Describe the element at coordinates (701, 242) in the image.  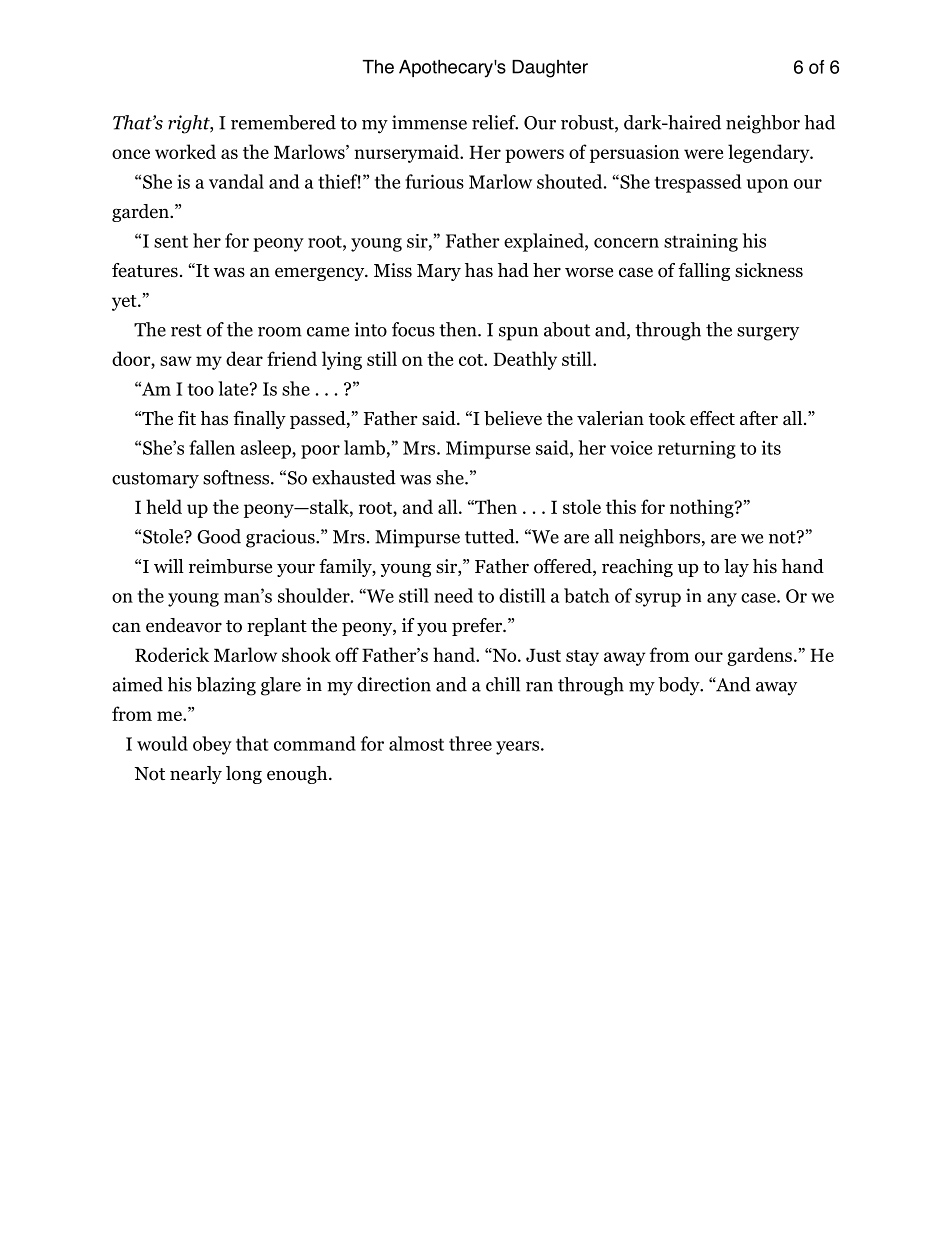
I see `straining` at that location.
